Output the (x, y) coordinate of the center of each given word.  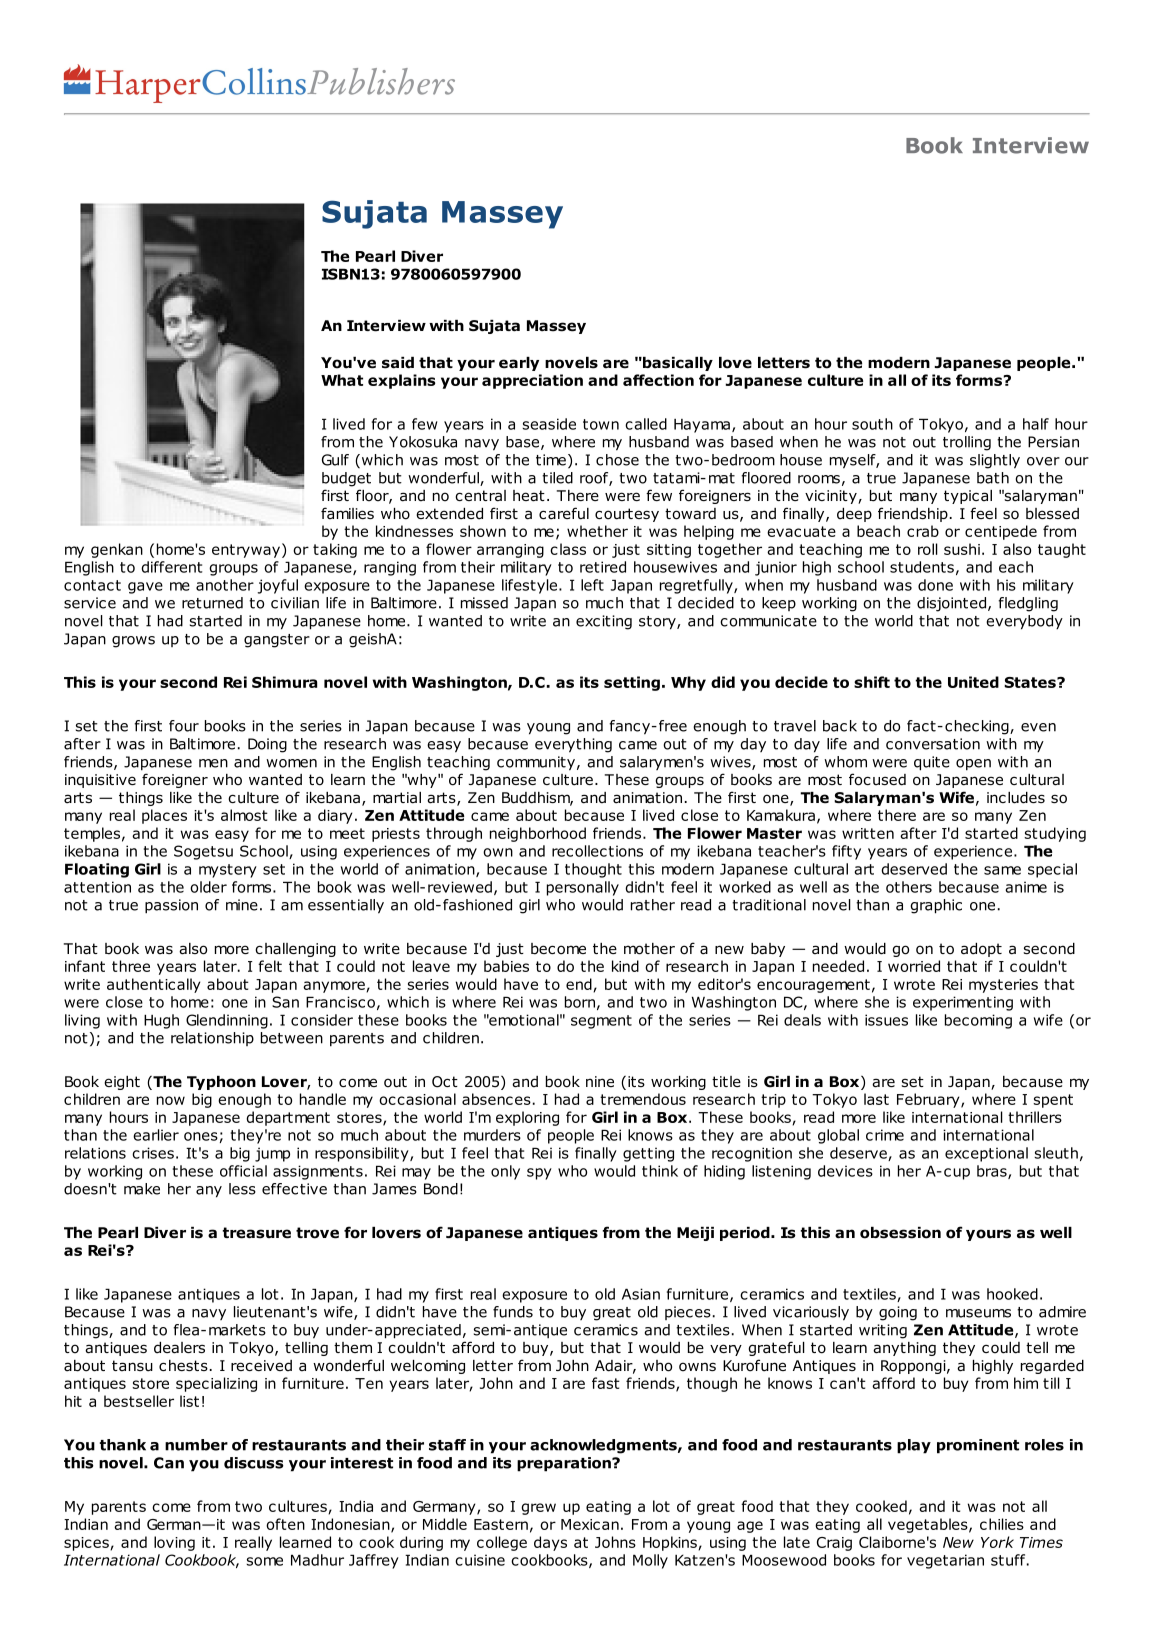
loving (174, 1543)
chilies (1002, 1524)
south (872, 424)
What (342, 380)
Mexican (590, 1524)
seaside (549, 424)
